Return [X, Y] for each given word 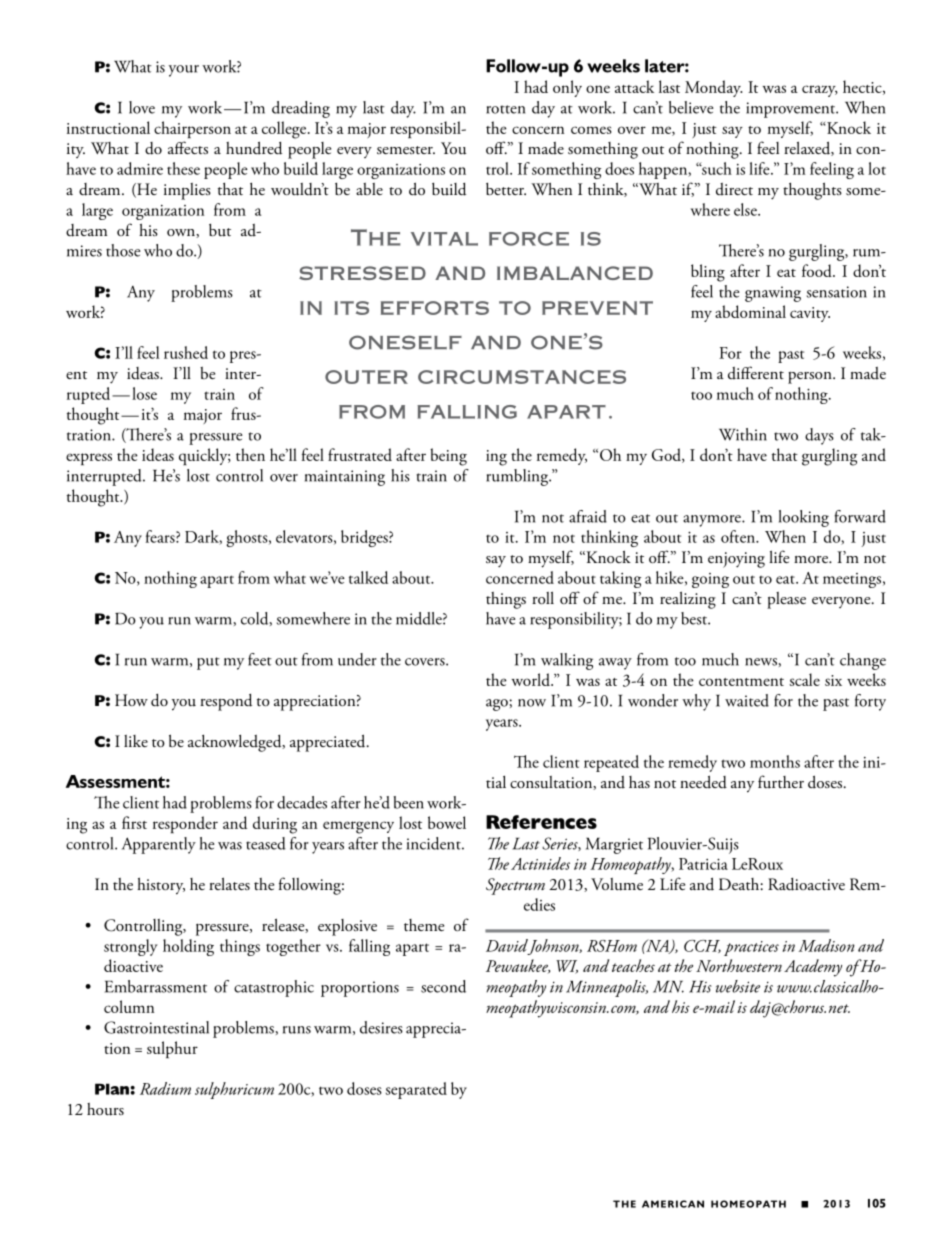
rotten [505, 109]
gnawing [773, 294]
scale [804, 679]
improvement [792, 110]
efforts [435, 308]
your [184, 71]
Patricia [703, 864]
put [208, 663]
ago [498, 705]
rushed [186, 352]
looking [804, 518]
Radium [165, 1088]
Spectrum [515, 886]
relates [229, 883]
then [250, 454]
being [448, 457]
